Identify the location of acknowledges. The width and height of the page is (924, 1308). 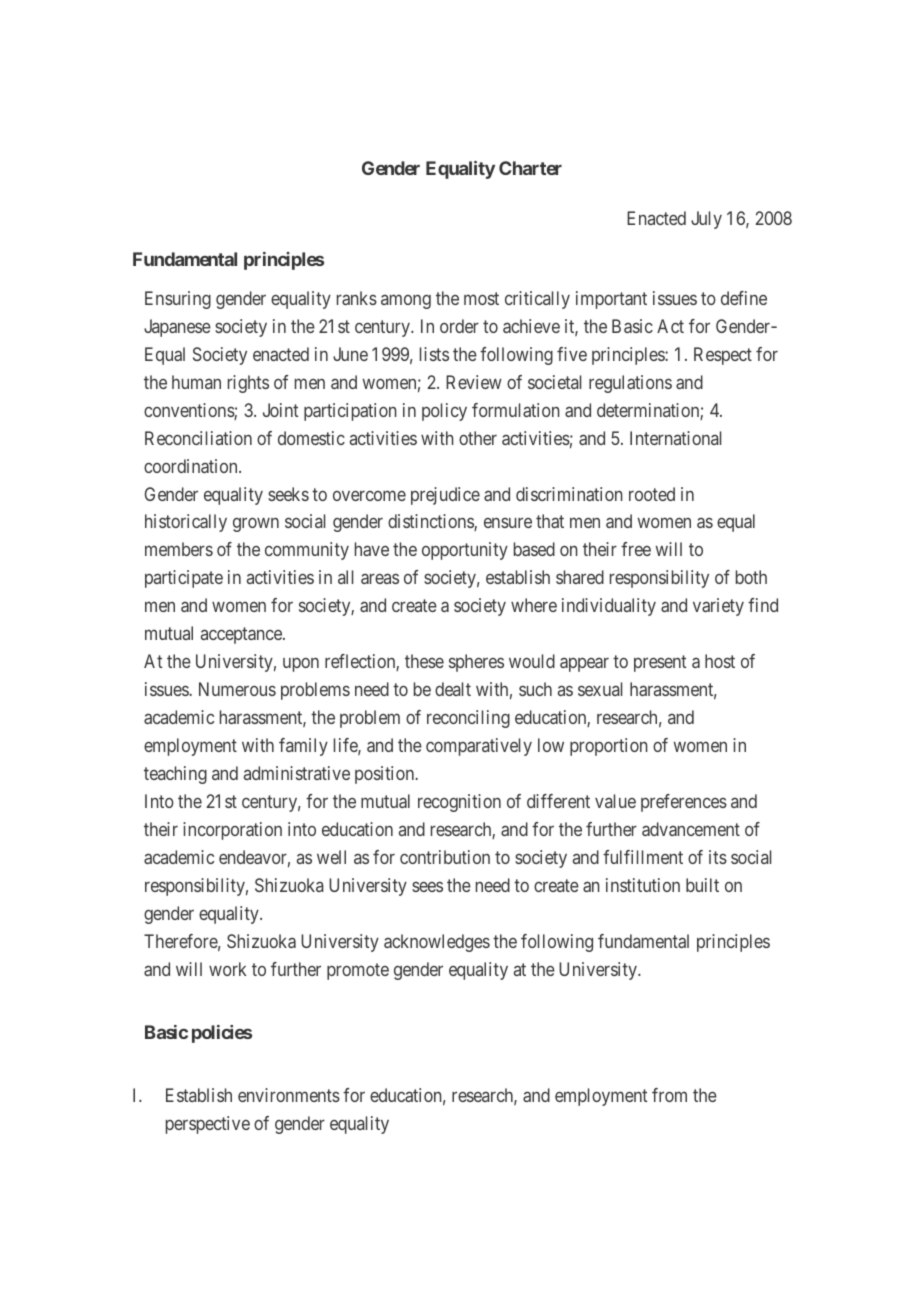
(437, 943).
